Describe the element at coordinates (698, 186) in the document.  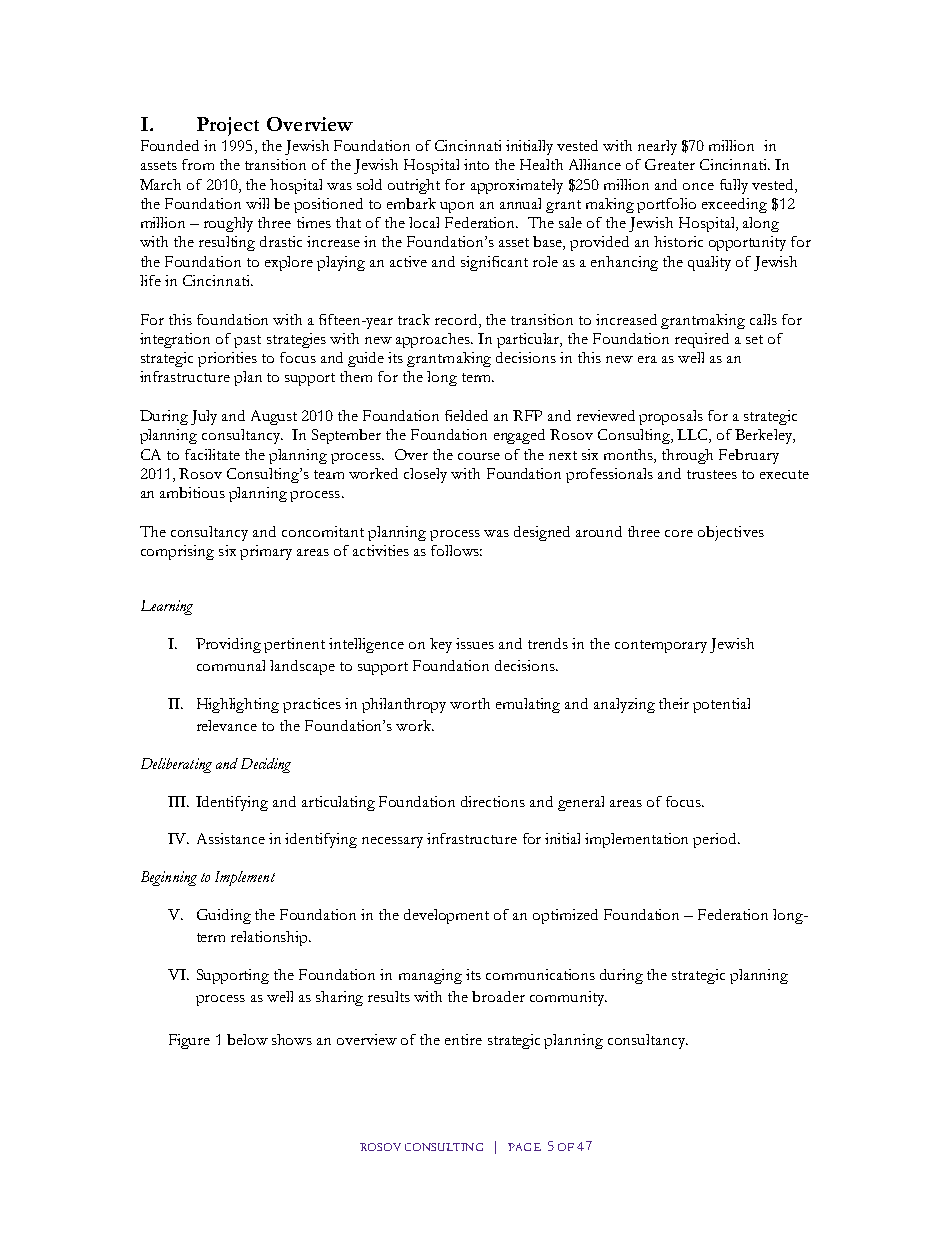
I see `once` at that location.
